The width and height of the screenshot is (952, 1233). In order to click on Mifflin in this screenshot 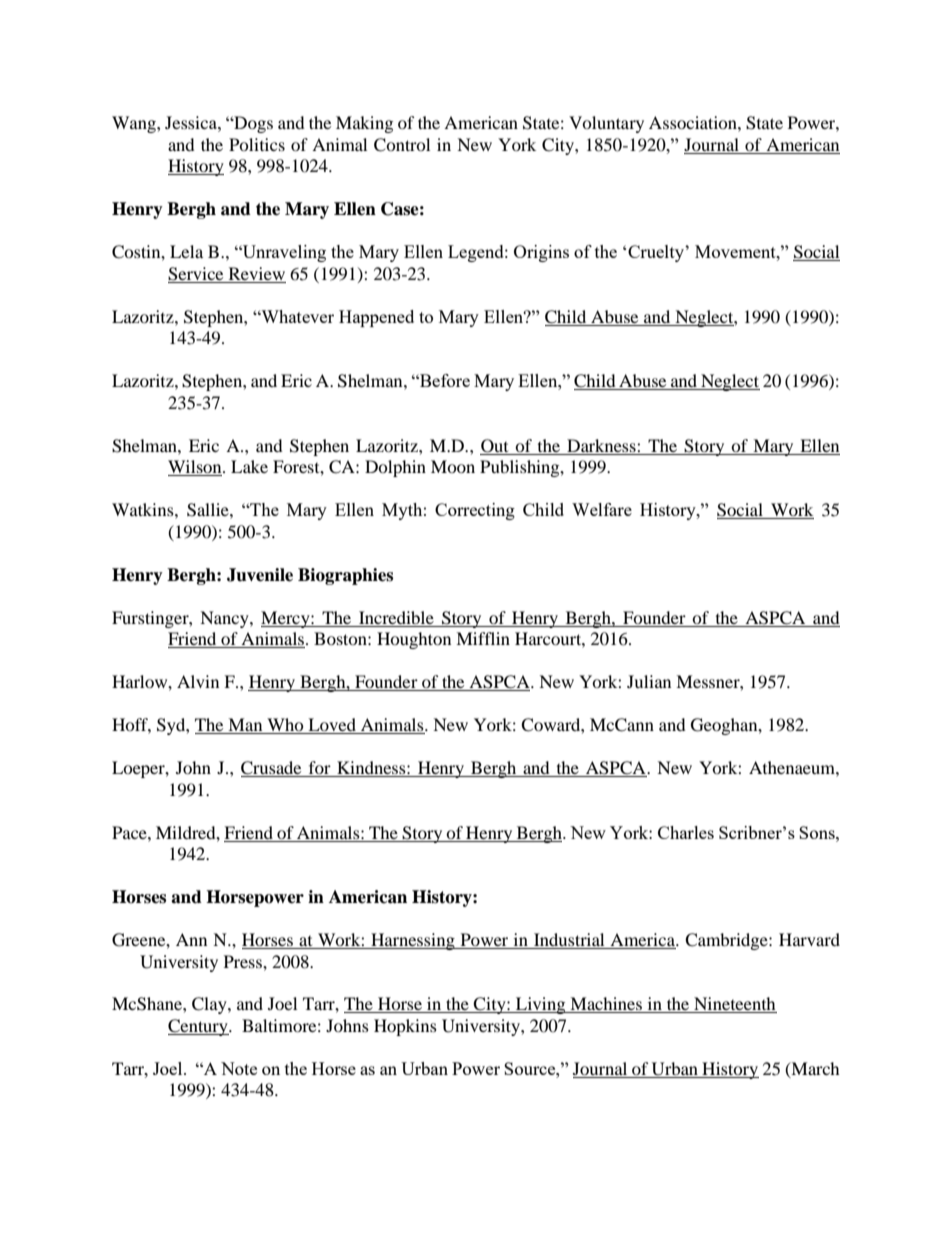, I will do `click(483, 638)`.
